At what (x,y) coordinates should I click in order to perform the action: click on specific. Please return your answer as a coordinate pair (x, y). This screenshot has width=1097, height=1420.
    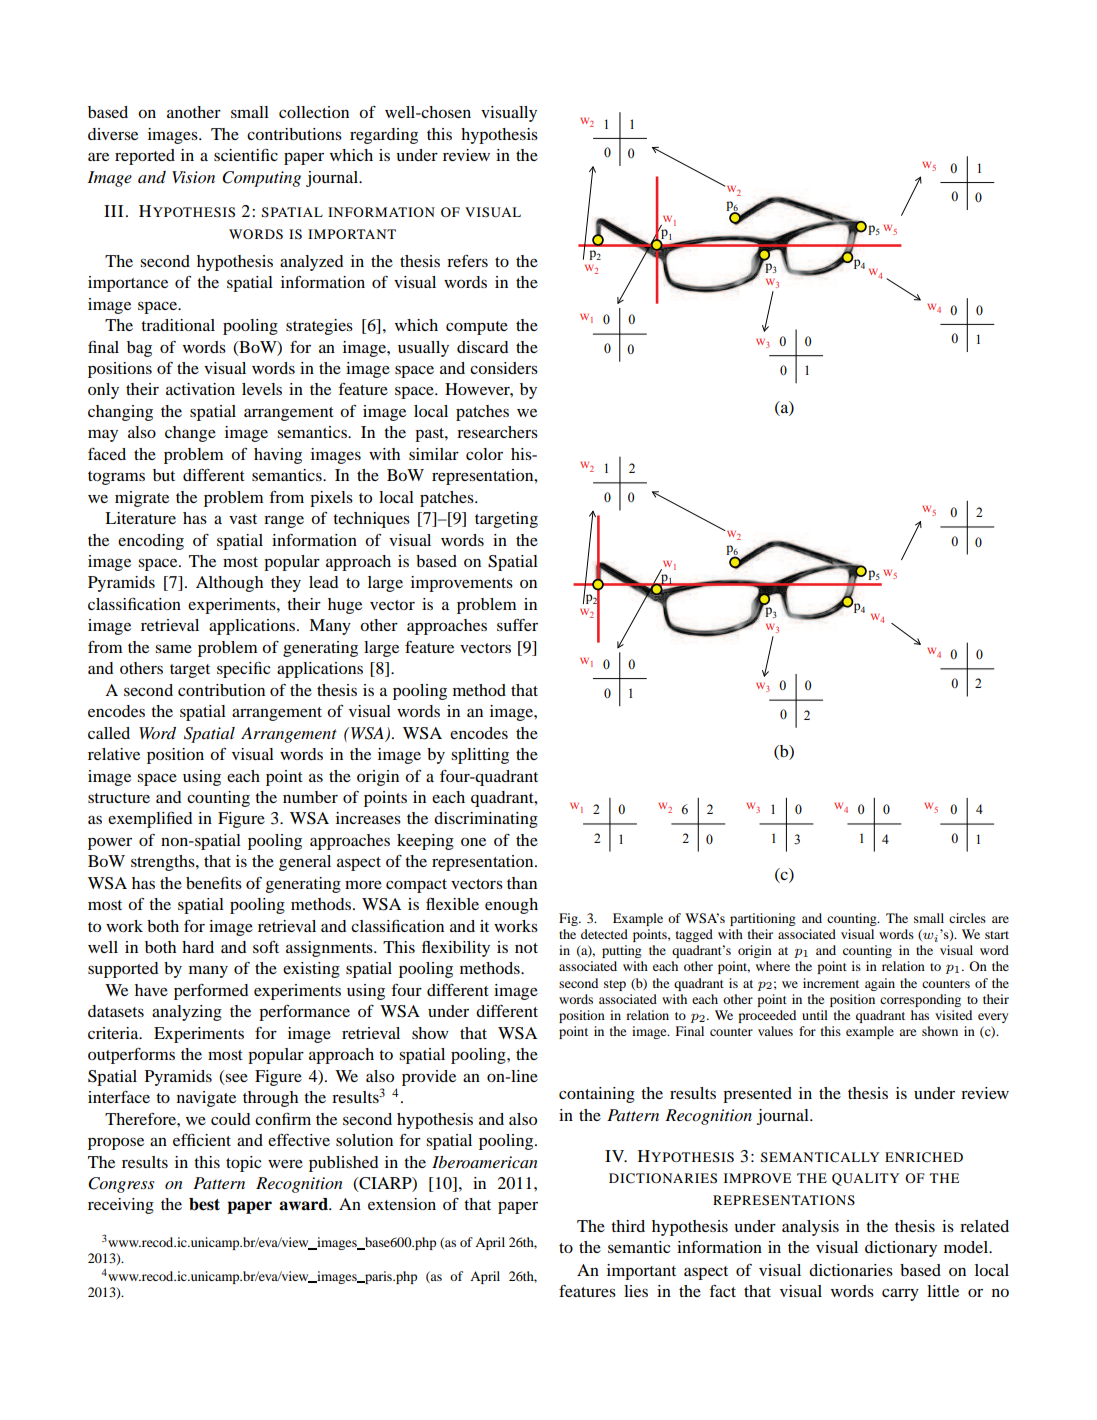
    Looking at the image, I should click on (243, 669).
